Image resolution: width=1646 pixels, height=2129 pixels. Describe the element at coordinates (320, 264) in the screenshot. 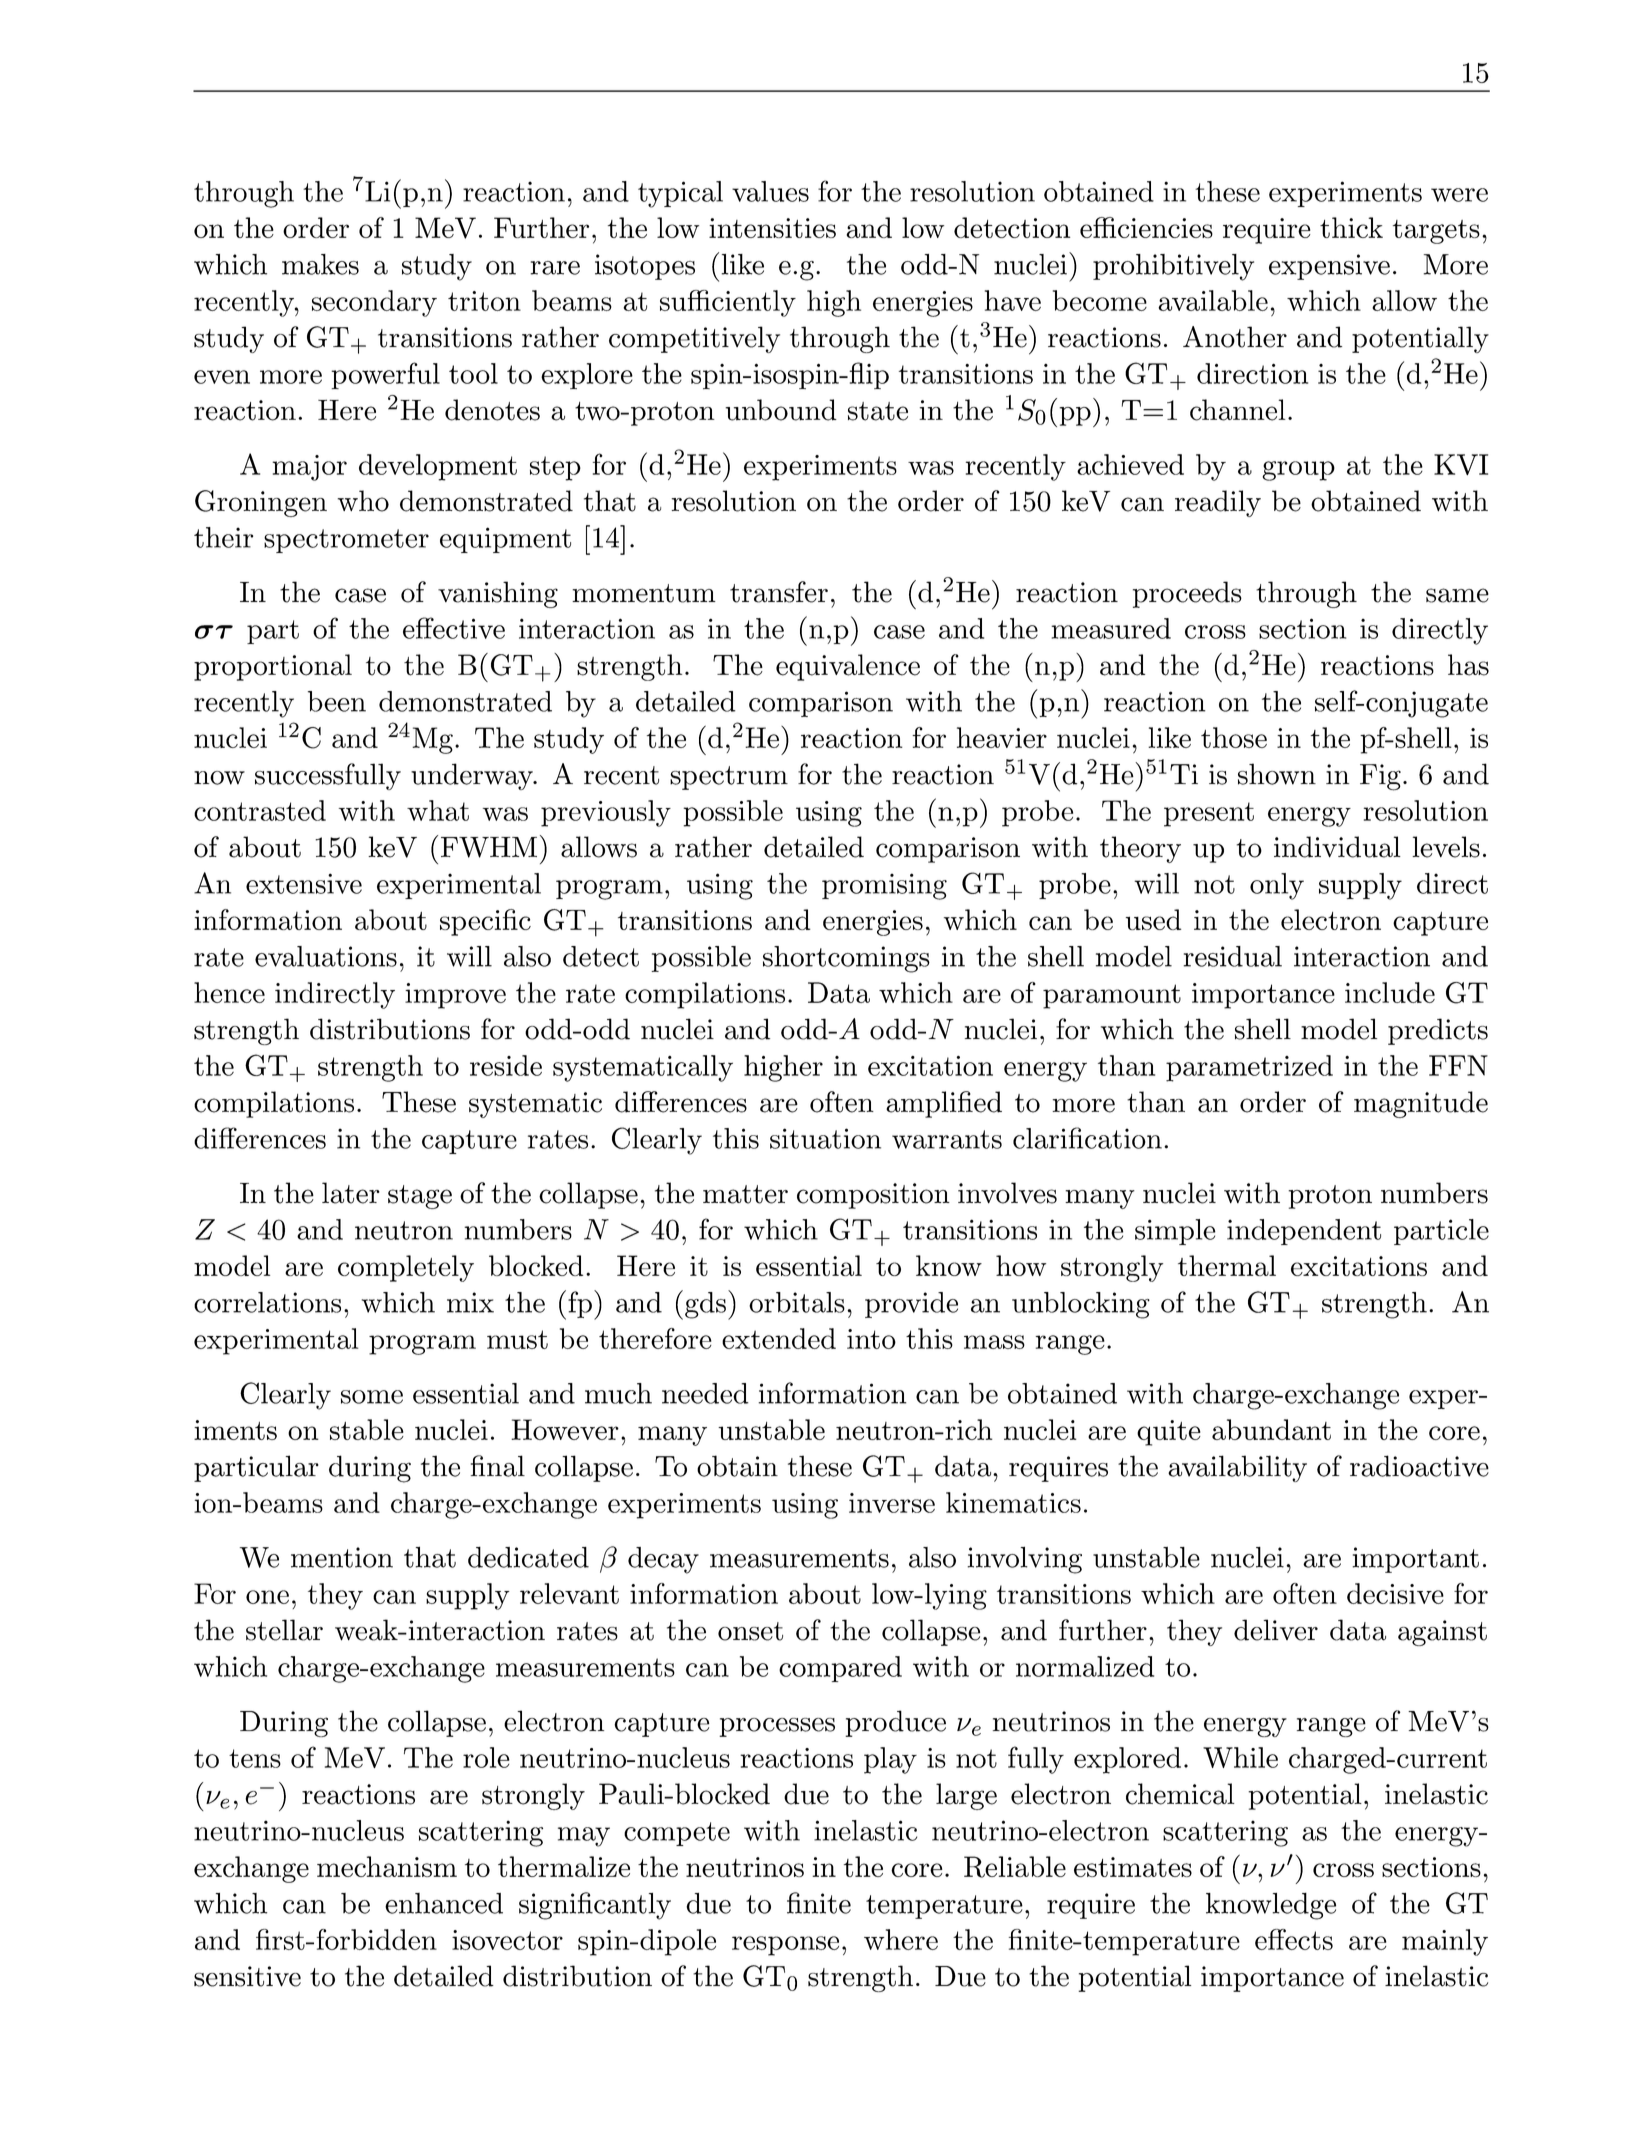

I see `makes` at that location.
